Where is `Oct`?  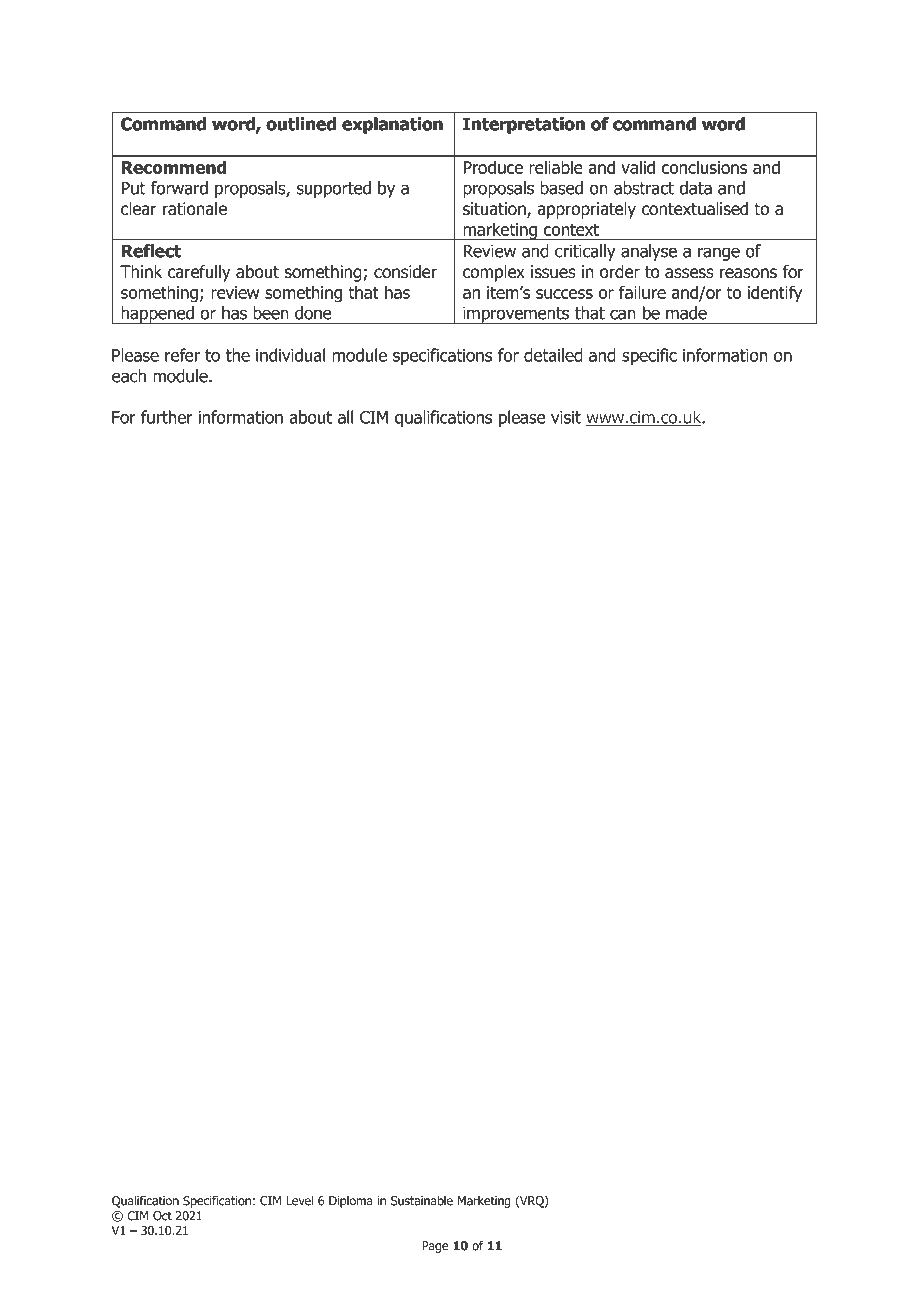 Oct is located at coordinates (162, 1216).
